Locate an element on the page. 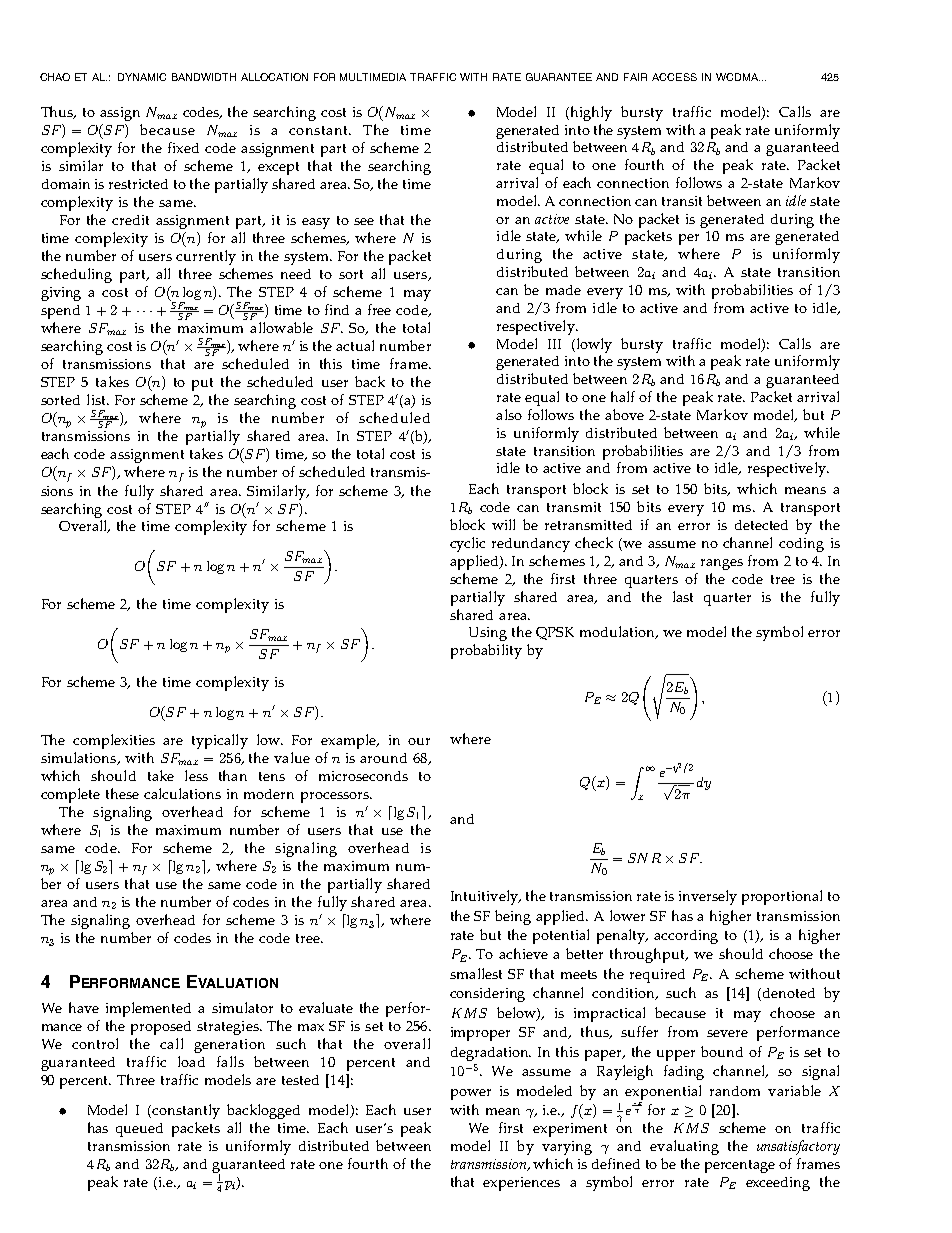 This page has width=952, height=1233. last is located at coordinates (683, 596).
